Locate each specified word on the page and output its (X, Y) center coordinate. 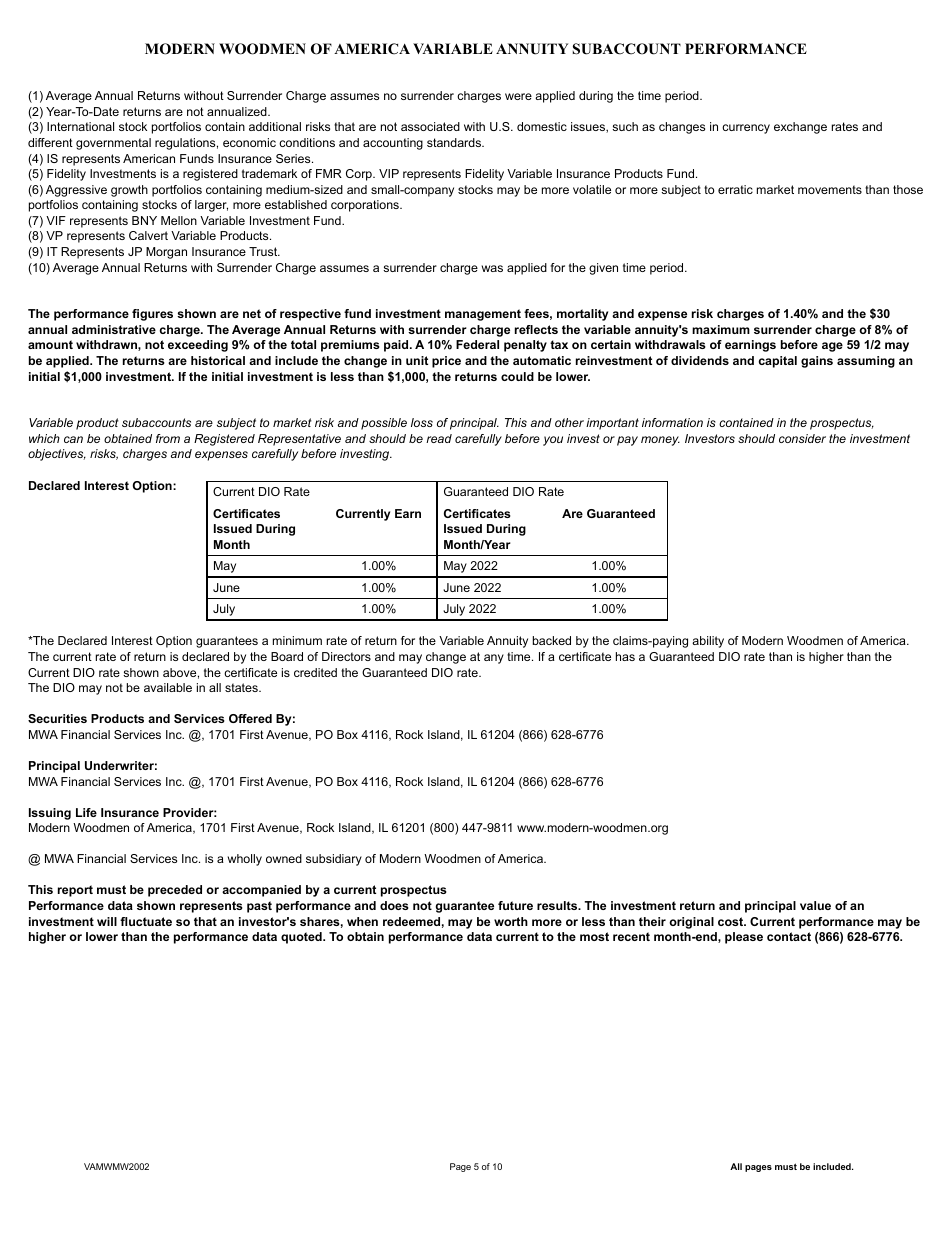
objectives (57, 455)
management (483, 315)
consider (802, 438)
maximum (721, 329)
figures (152, 315)
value (815, 905)
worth (511, 921)
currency (746, 129)
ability (708, 642)
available (168, 687)
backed (552, 640)
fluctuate (146, 921)
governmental (113, 144)
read (439, 438)
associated (430, 126)
